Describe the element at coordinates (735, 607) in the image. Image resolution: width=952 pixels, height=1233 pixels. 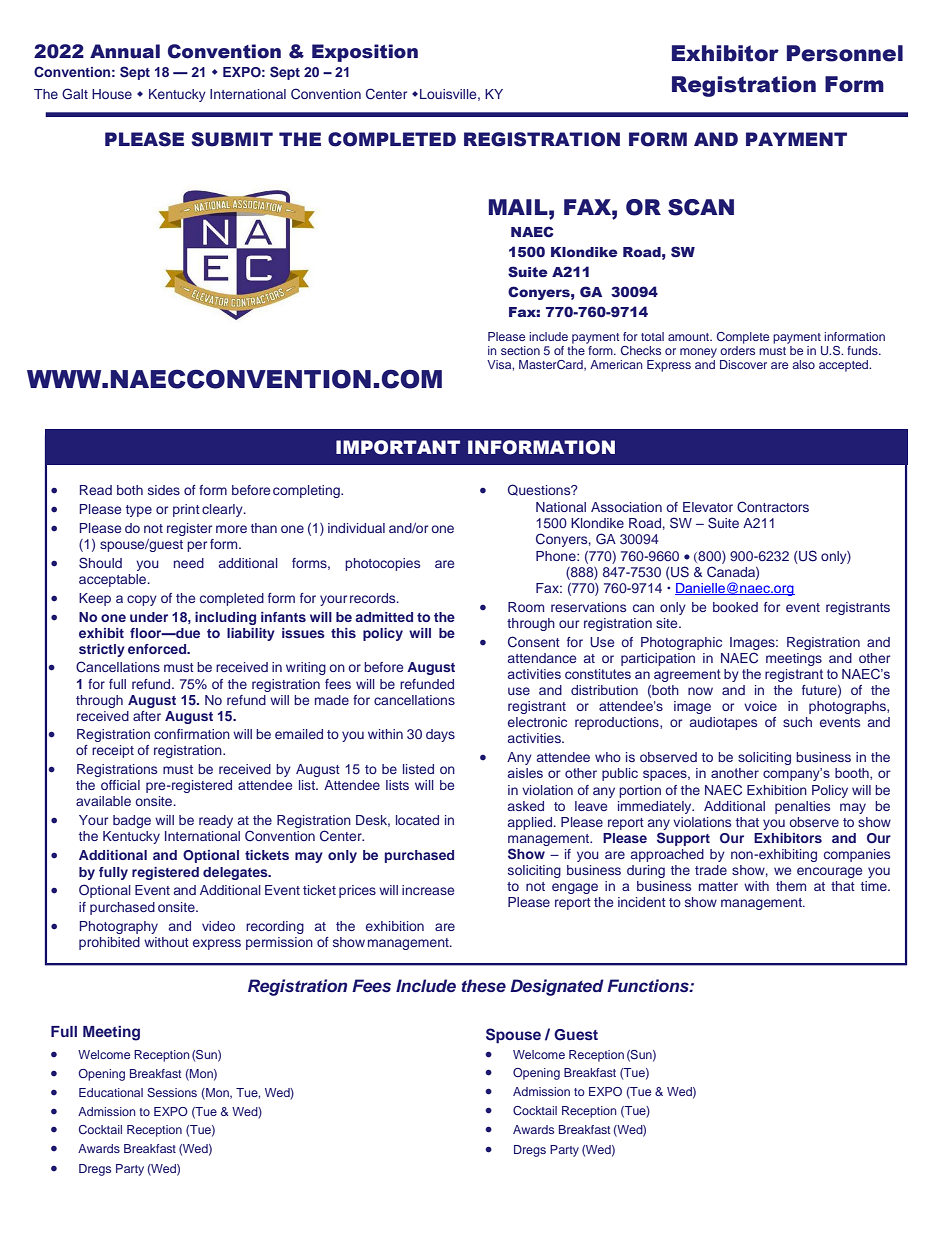
I see `booked` at that location.
